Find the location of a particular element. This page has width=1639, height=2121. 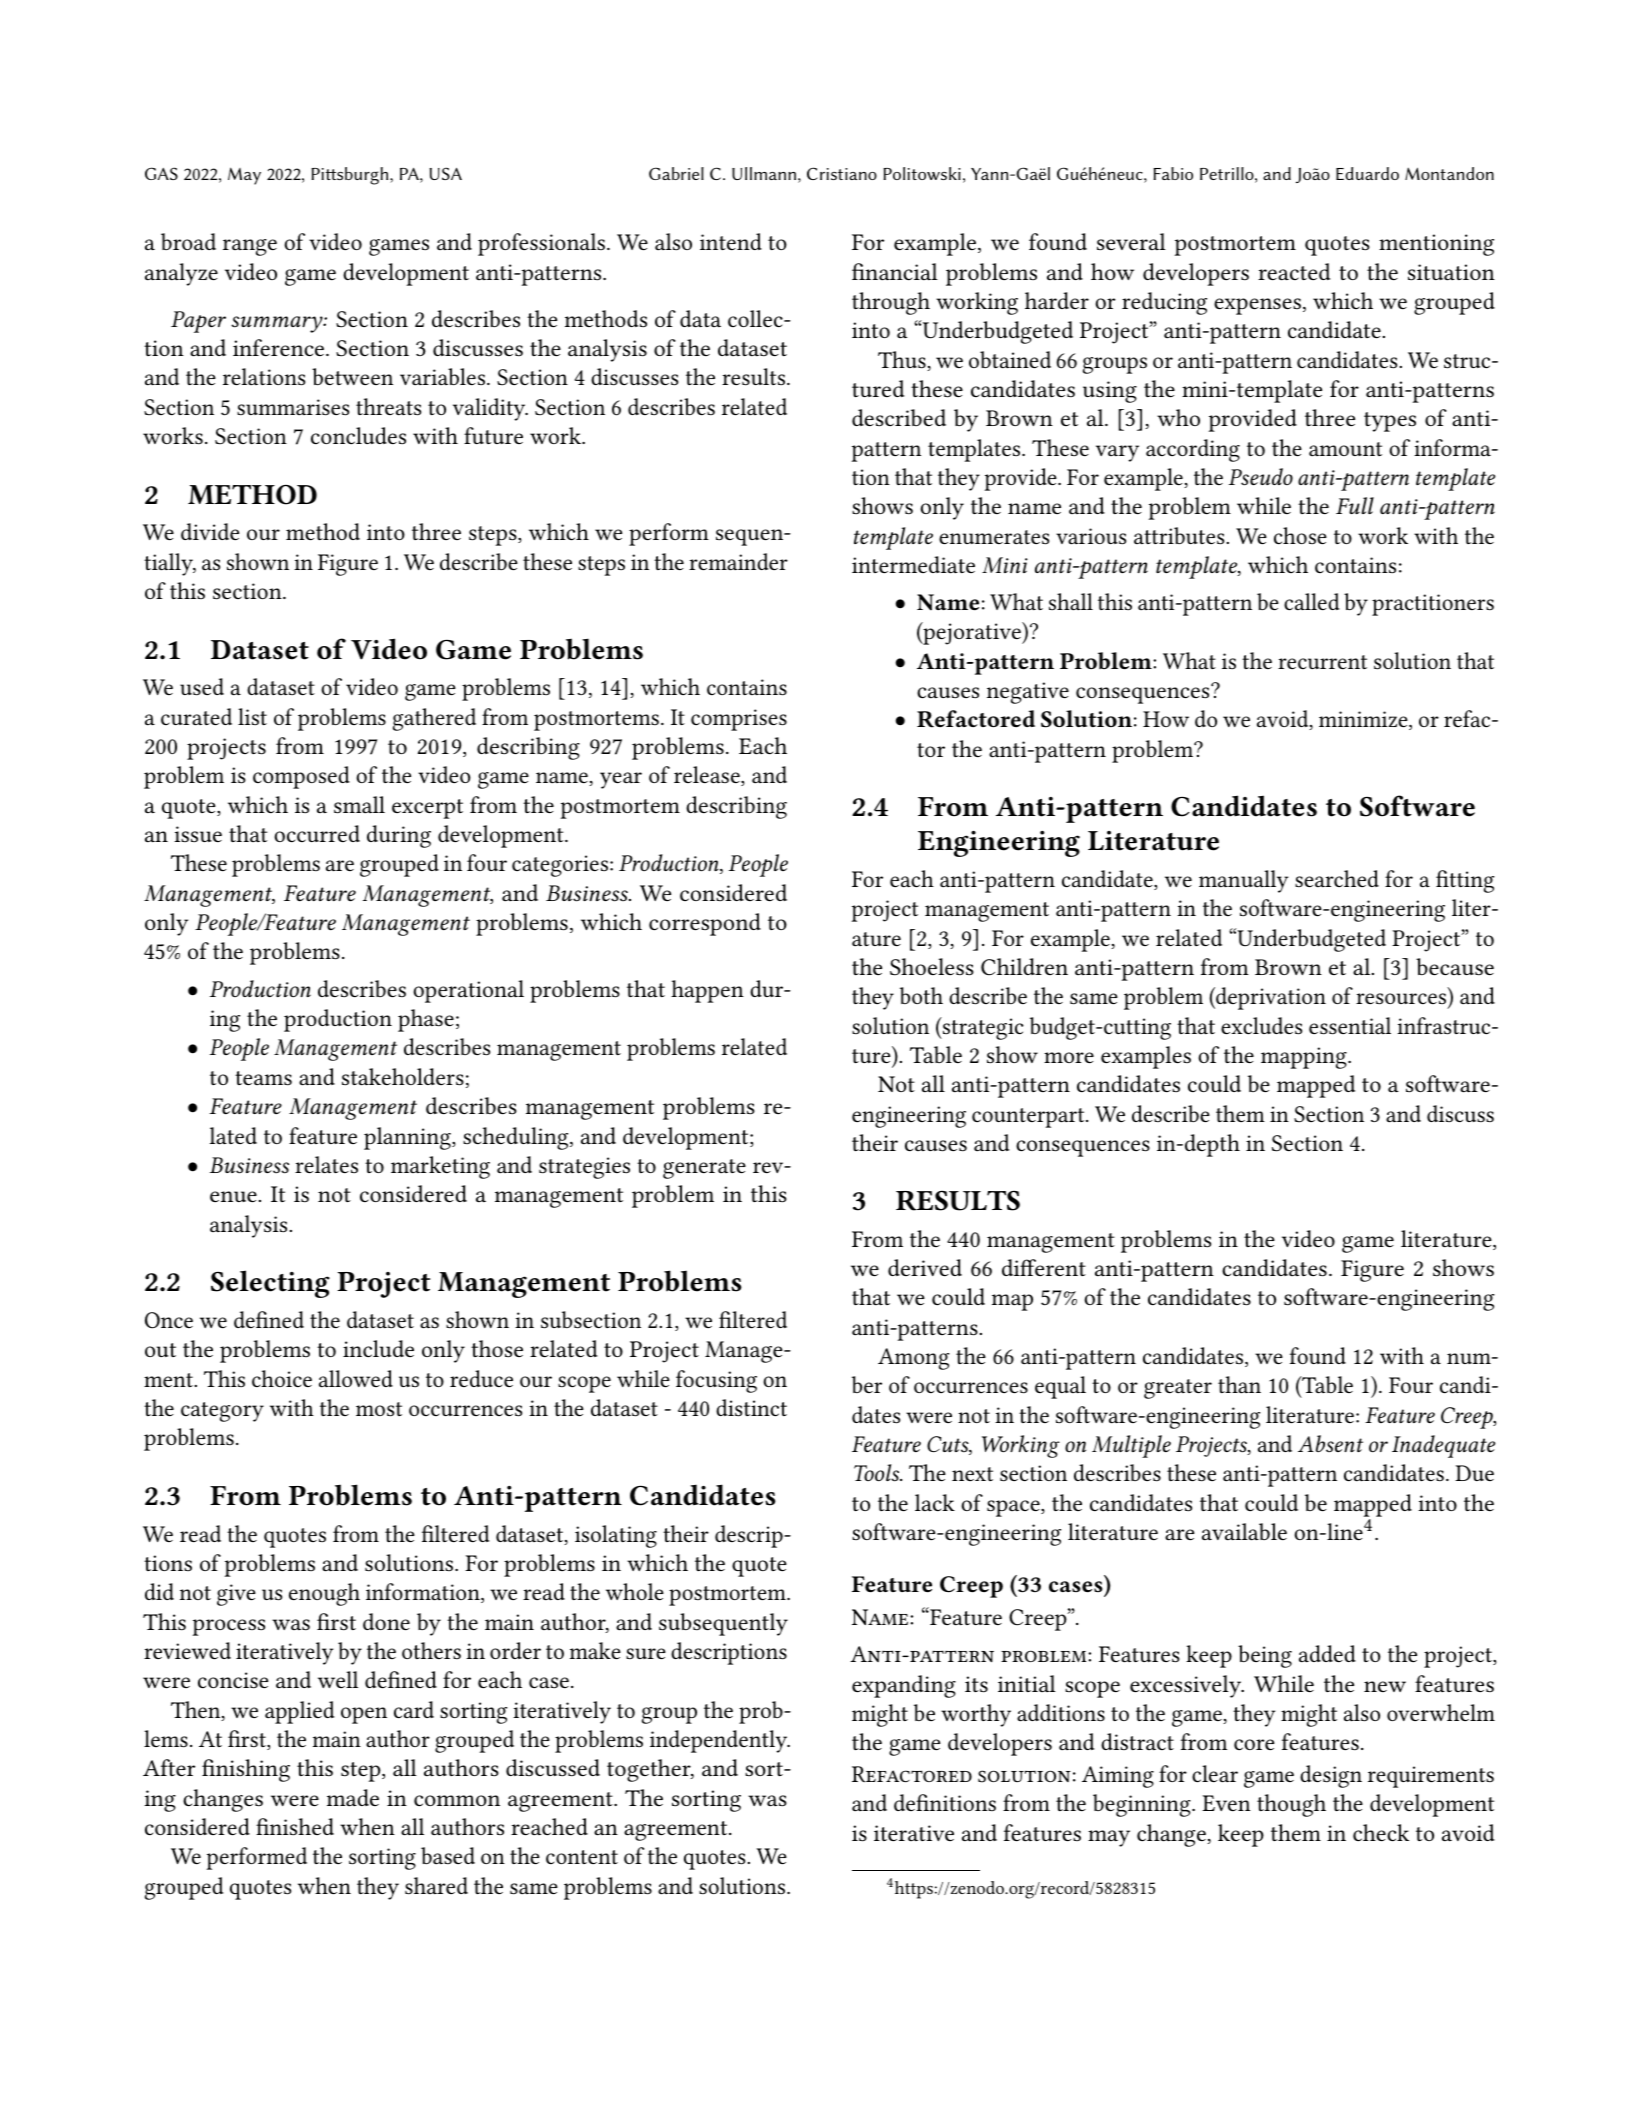

finished is located at coordinates (295, 1827).
